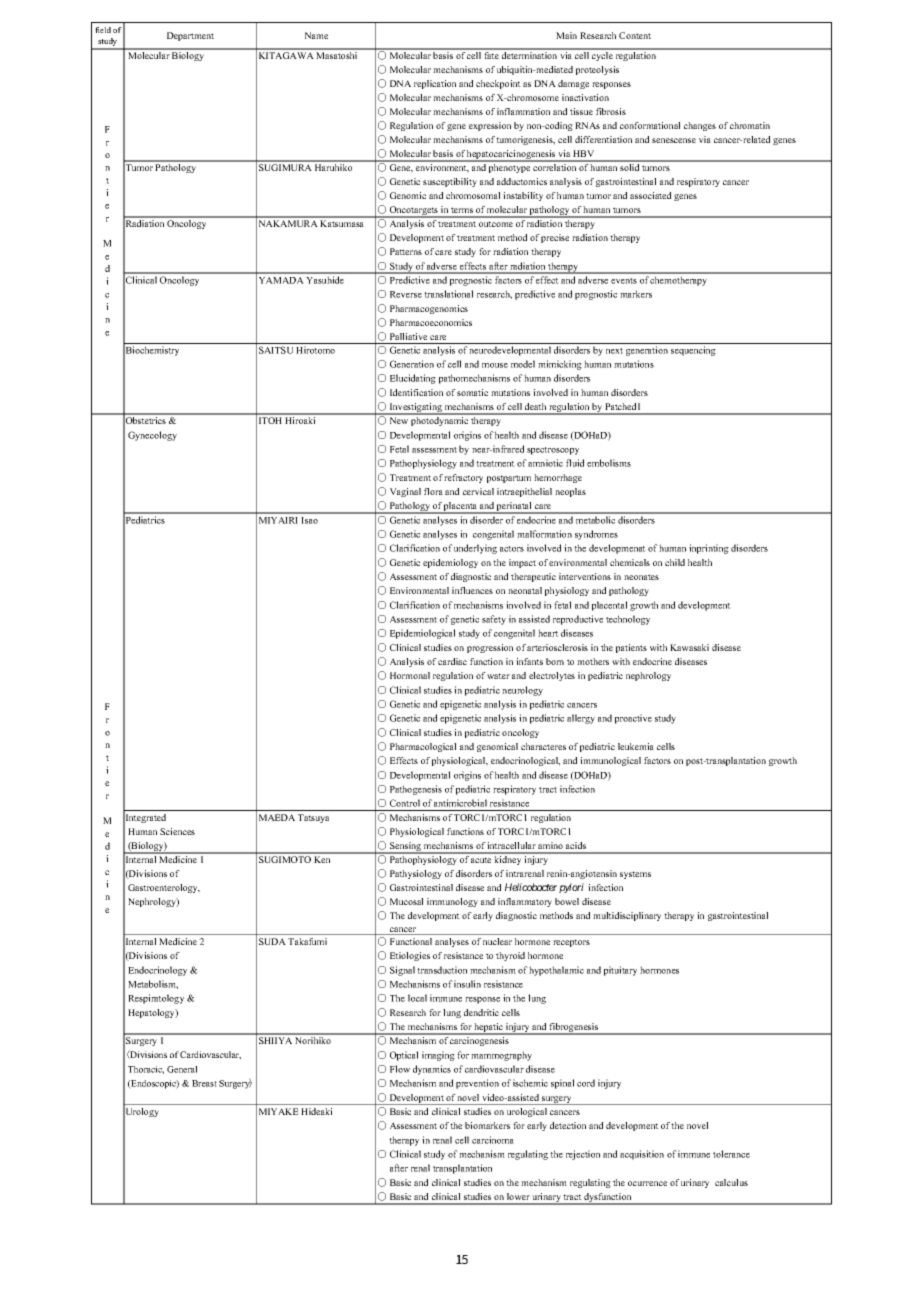 The image size is (924, 1308). What do you see at coordinates (152, 436) in the image?
I see `Gynecology` at bounding box center [152, 436].
